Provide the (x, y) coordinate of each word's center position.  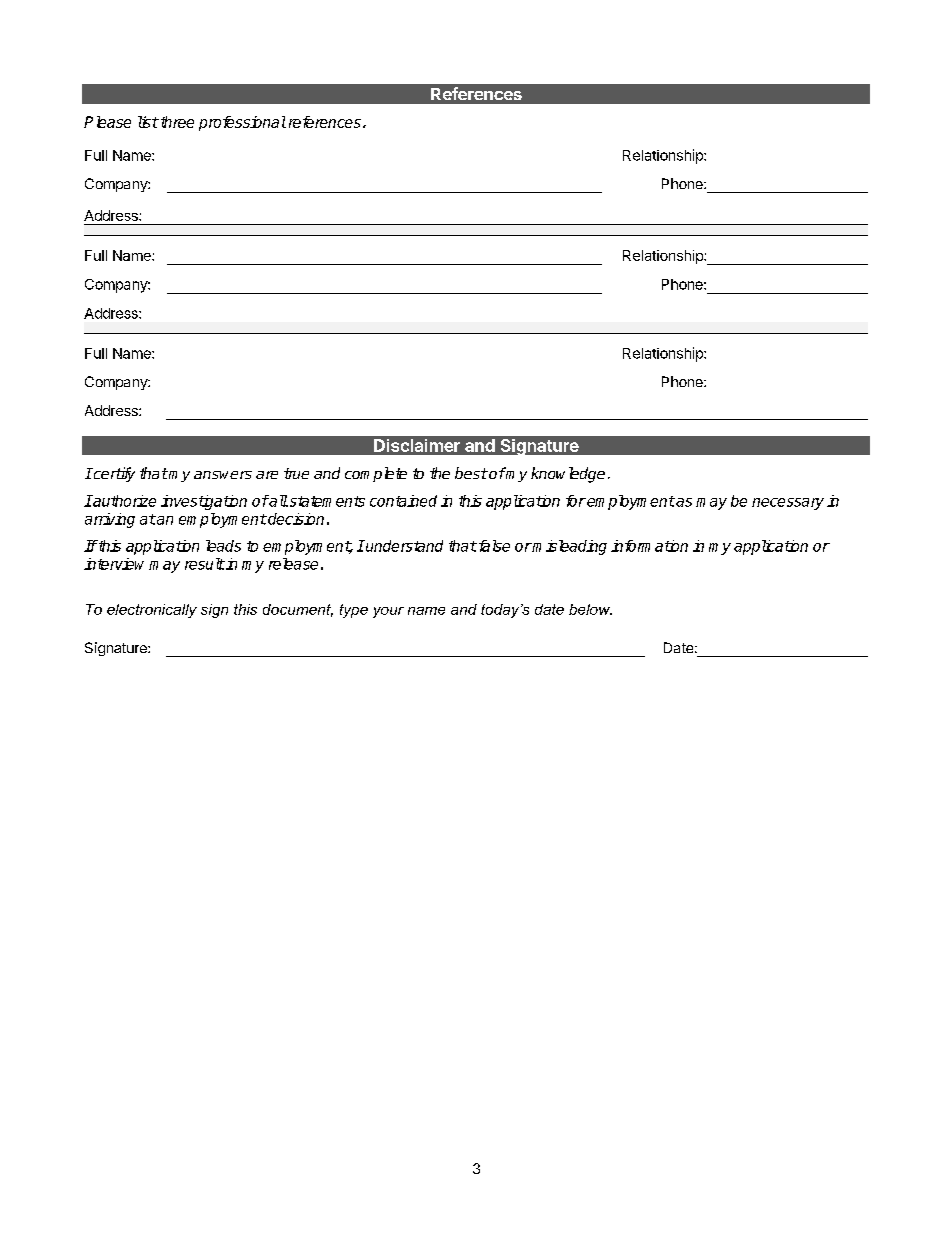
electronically (152, 611)
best (471, 473)
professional (242, 123)
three (176, 122)
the (440, 473)
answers (223, 475)
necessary (788, 504)
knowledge (568, 475)
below (590, 609)
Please (107, 122)
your (388, 612)
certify (113, 474)
